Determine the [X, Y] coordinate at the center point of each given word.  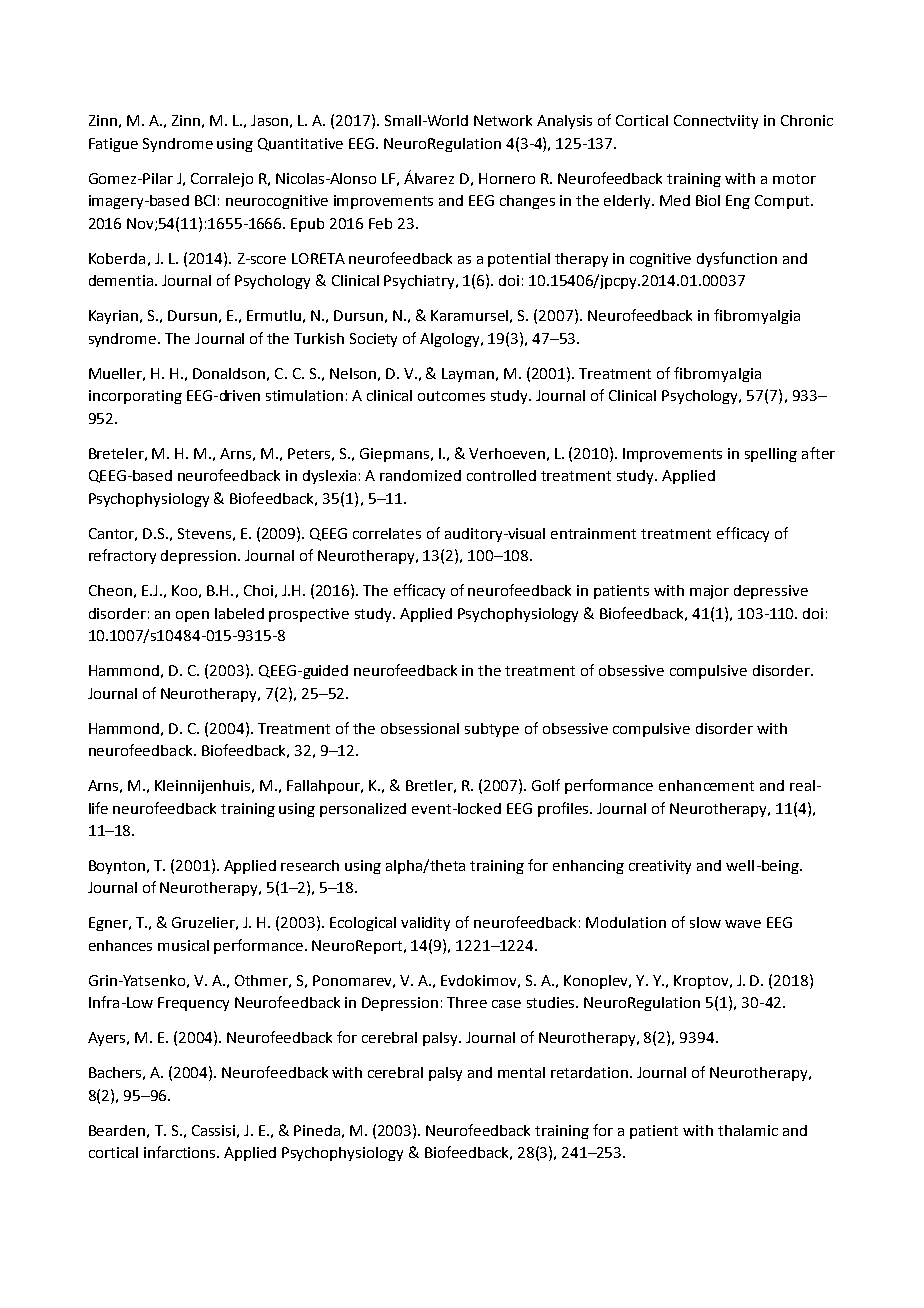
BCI [205, 200]
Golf [546, 785]
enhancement [706, 785]
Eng [738, 202]
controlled [501, 475]
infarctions [181, 1152]
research [310, 865]
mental [521, 1072]
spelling [771, 455]
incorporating [135, 397]
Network [503, 120]
